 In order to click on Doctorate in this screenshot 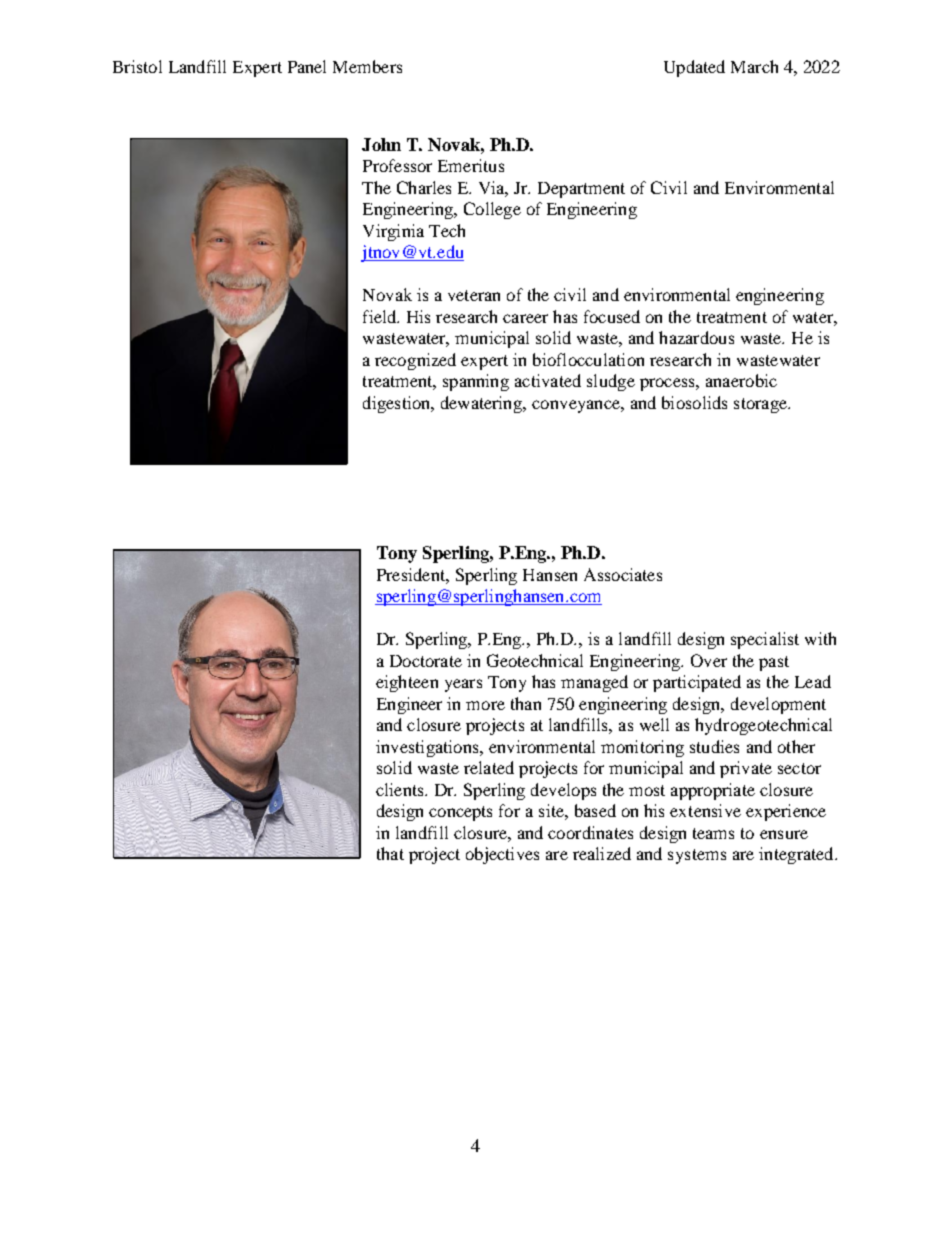, I will do `click(426, 661)`.
